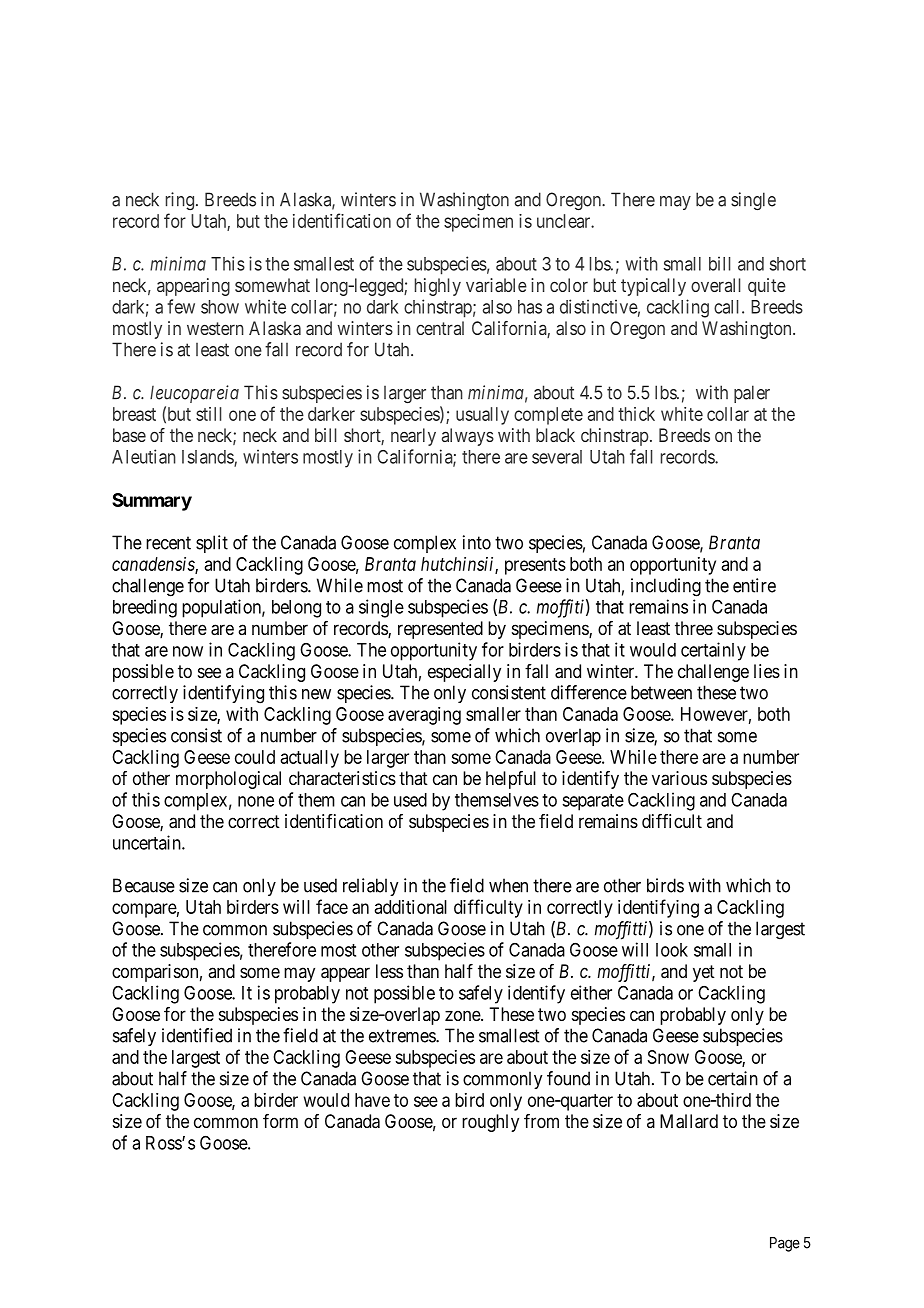 The width and height of the screenshot is (924, 1308). What do you see at coordinates (715, 285) in the screenshot?
I see `overall` at bounding box center [715, 285].
